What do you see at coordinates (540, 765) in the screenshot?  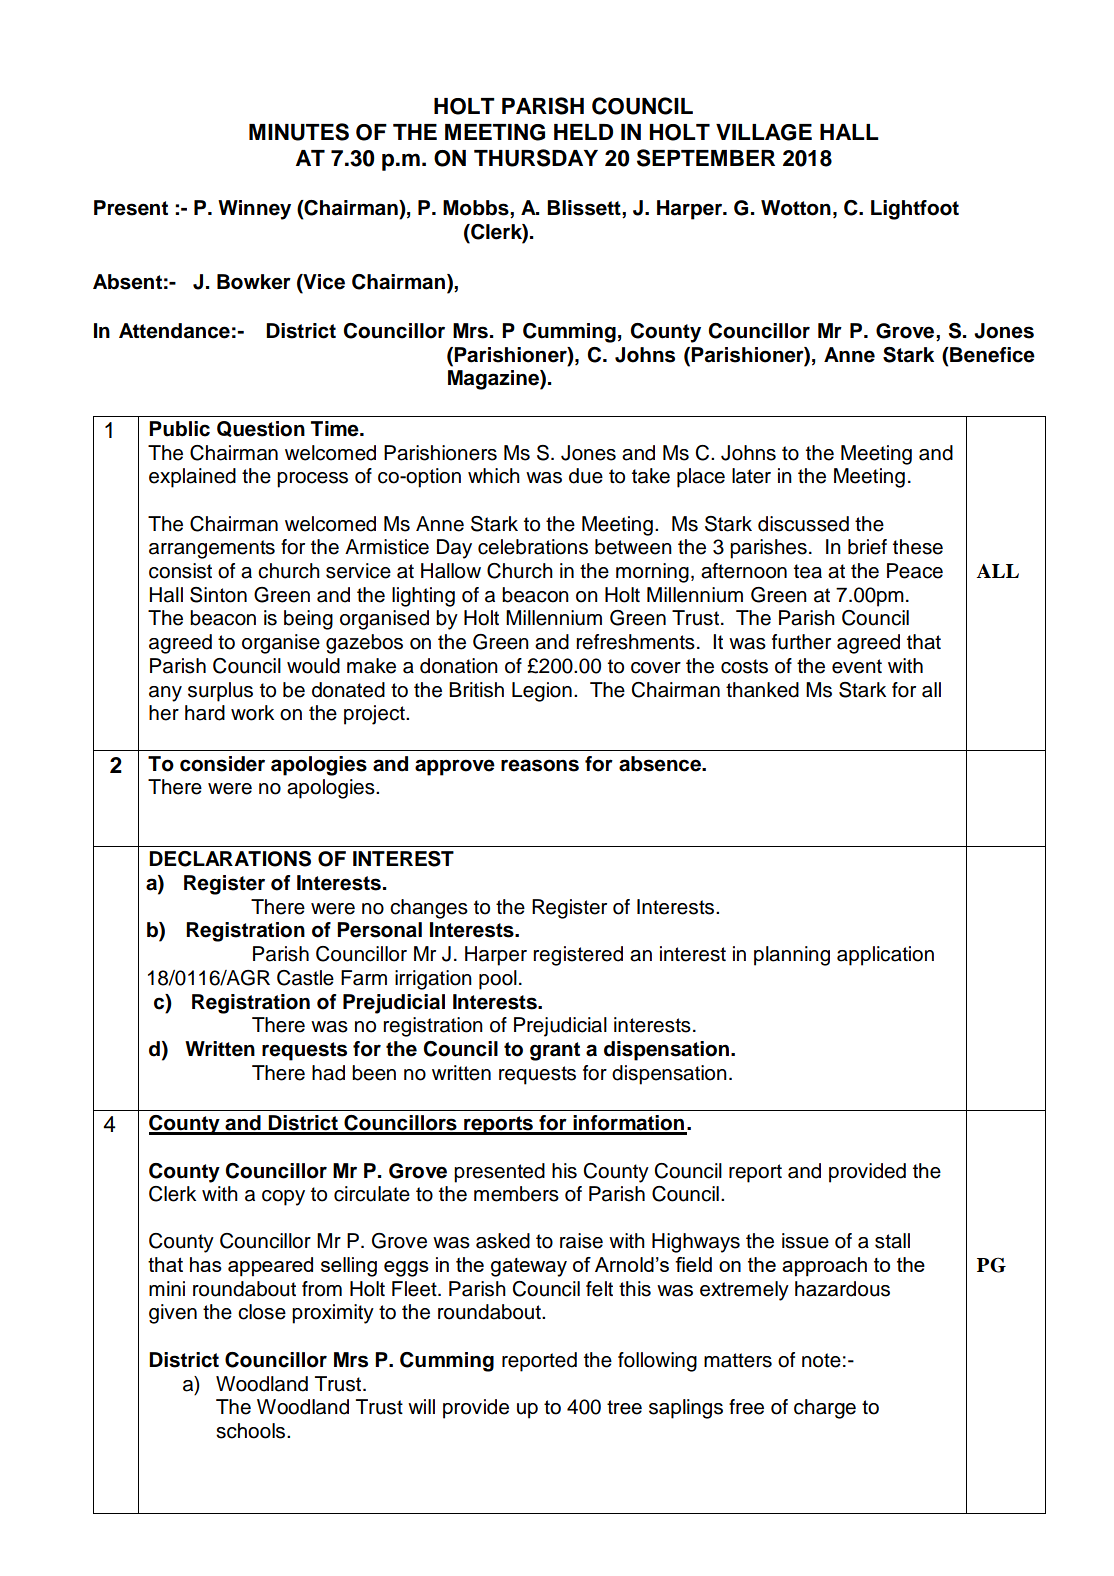 I see `reasons` at bounding box center [540, 765].
